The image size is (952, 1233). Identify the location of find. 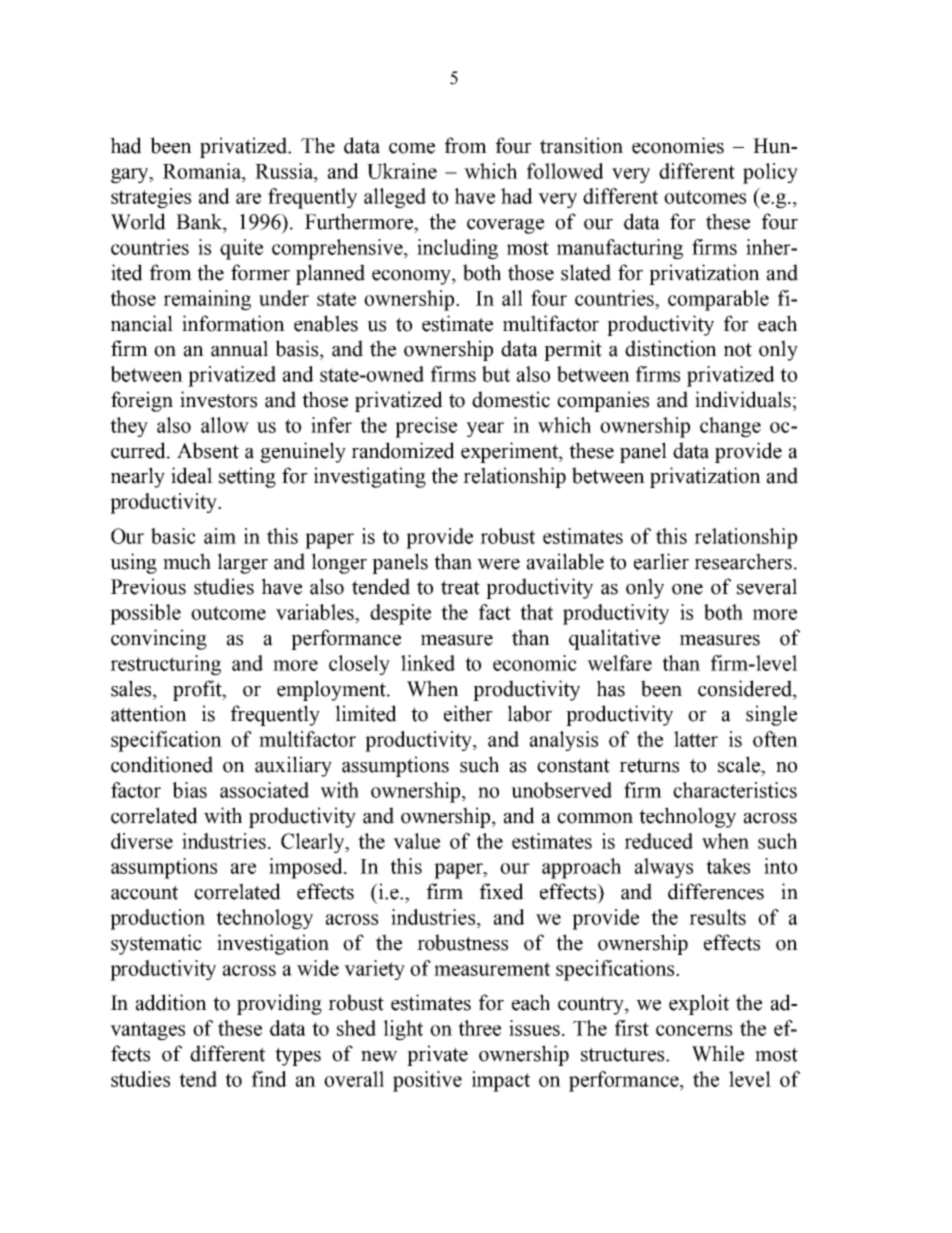
(269, 1079).
